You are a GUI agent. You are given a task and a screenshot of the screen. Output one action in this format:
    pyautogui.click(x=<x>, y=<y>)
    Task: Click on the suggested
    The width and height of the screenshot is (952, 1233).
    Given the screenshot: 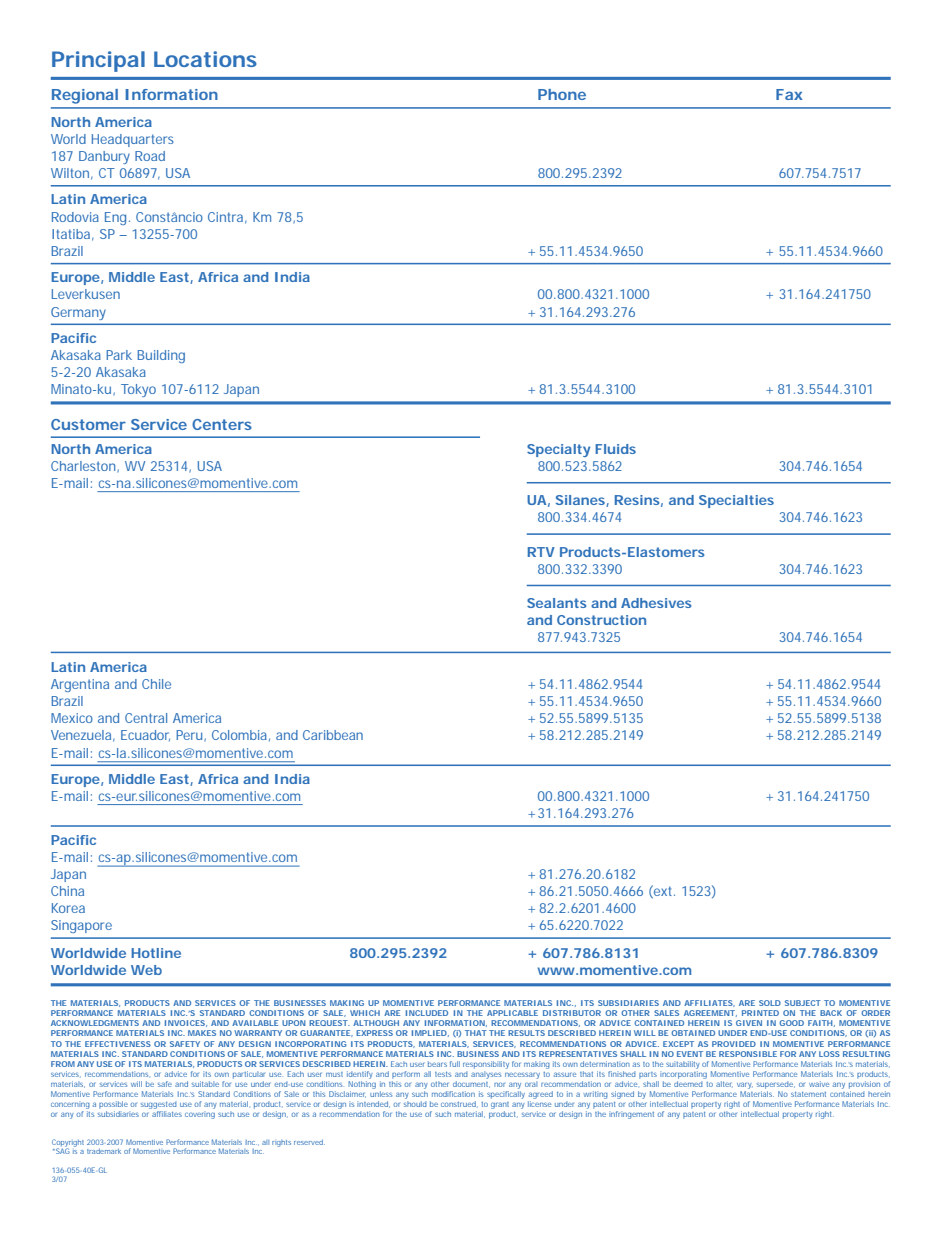 What is the action you would take?
    pyautogui.click(x=158, y=1106)
